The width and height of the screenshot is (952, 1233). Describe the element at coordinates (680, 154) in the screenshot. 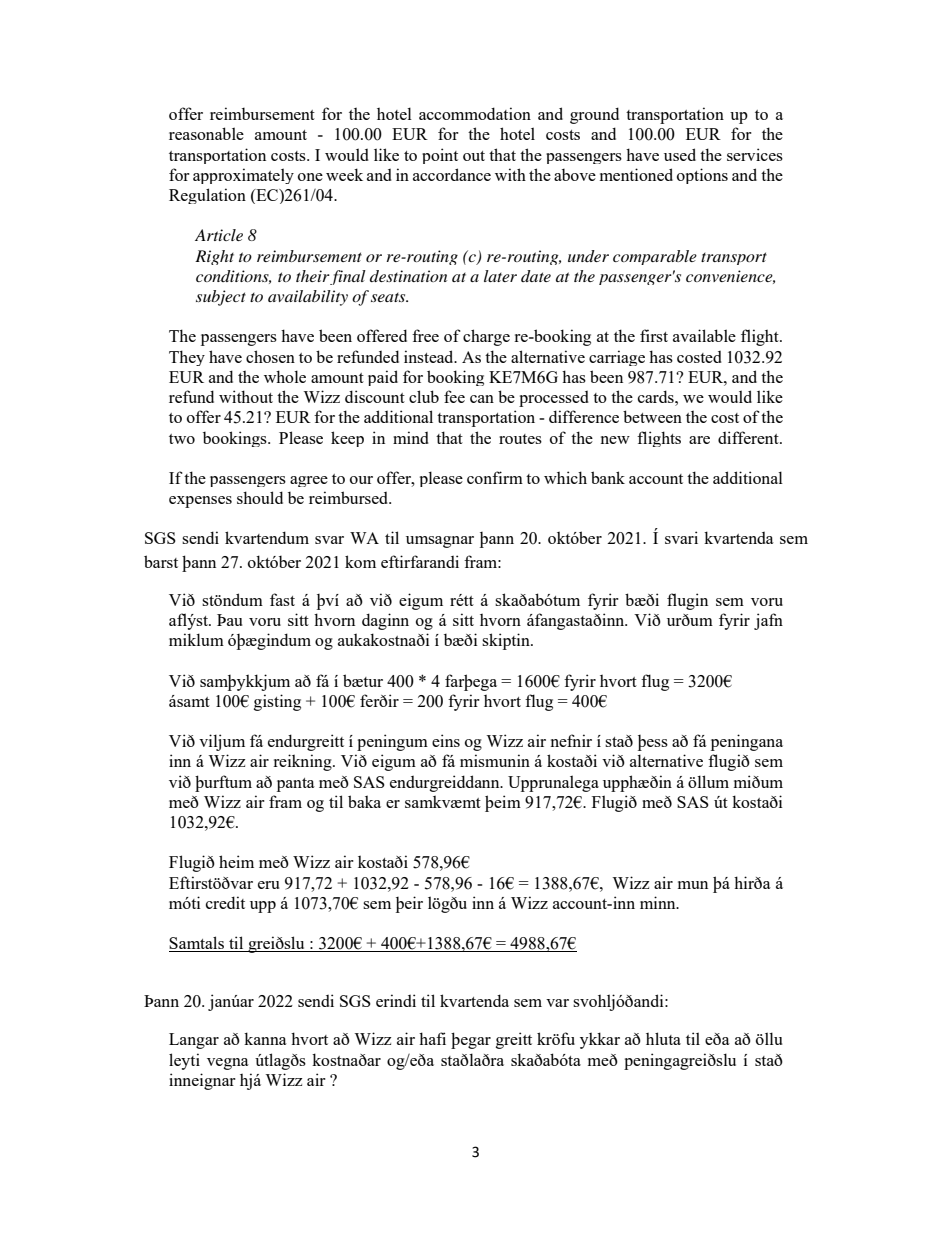

I see `used` at that location.
